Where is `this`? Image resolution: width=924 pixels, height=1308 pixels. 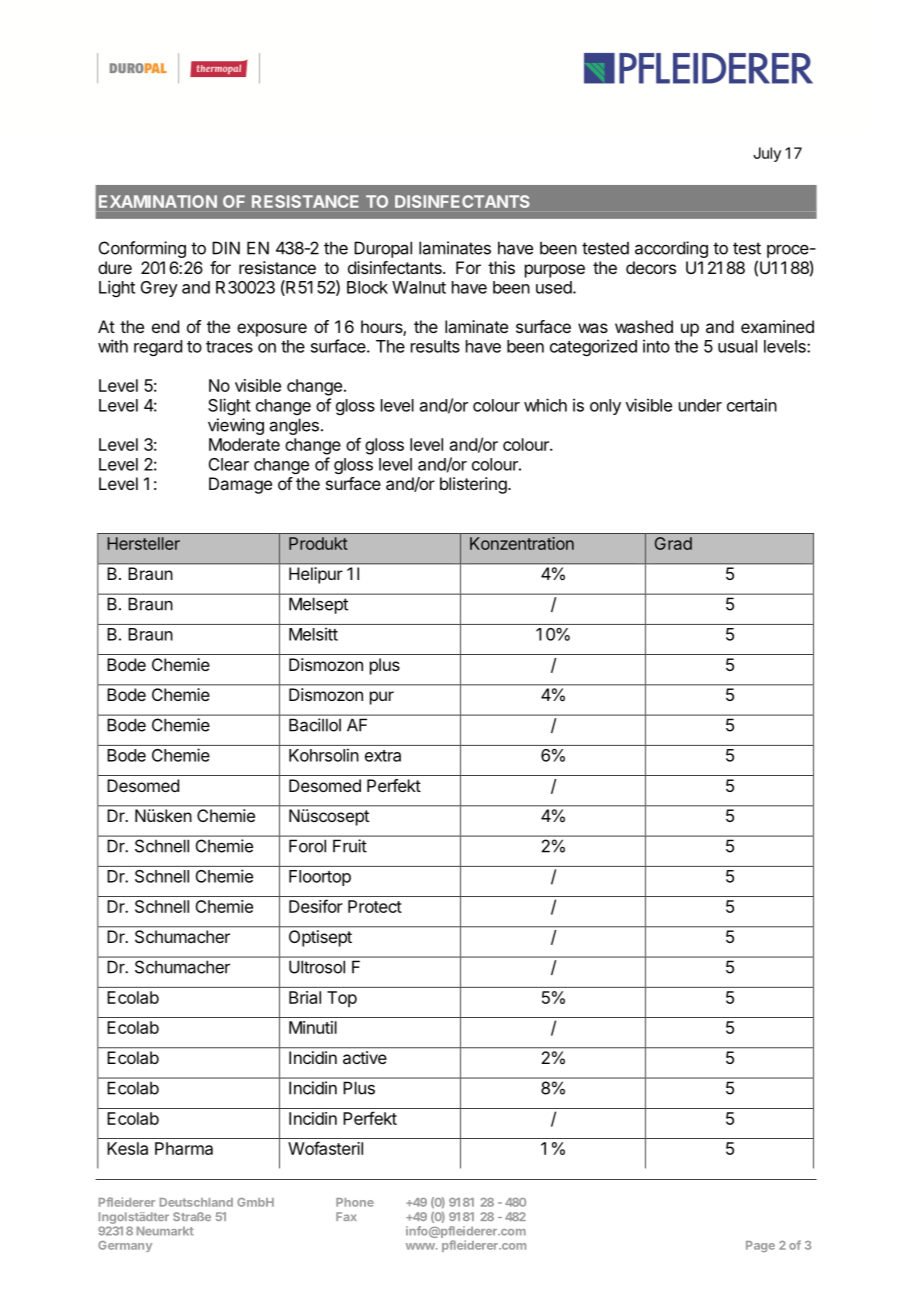 this is located at coordinates (501, 267).
